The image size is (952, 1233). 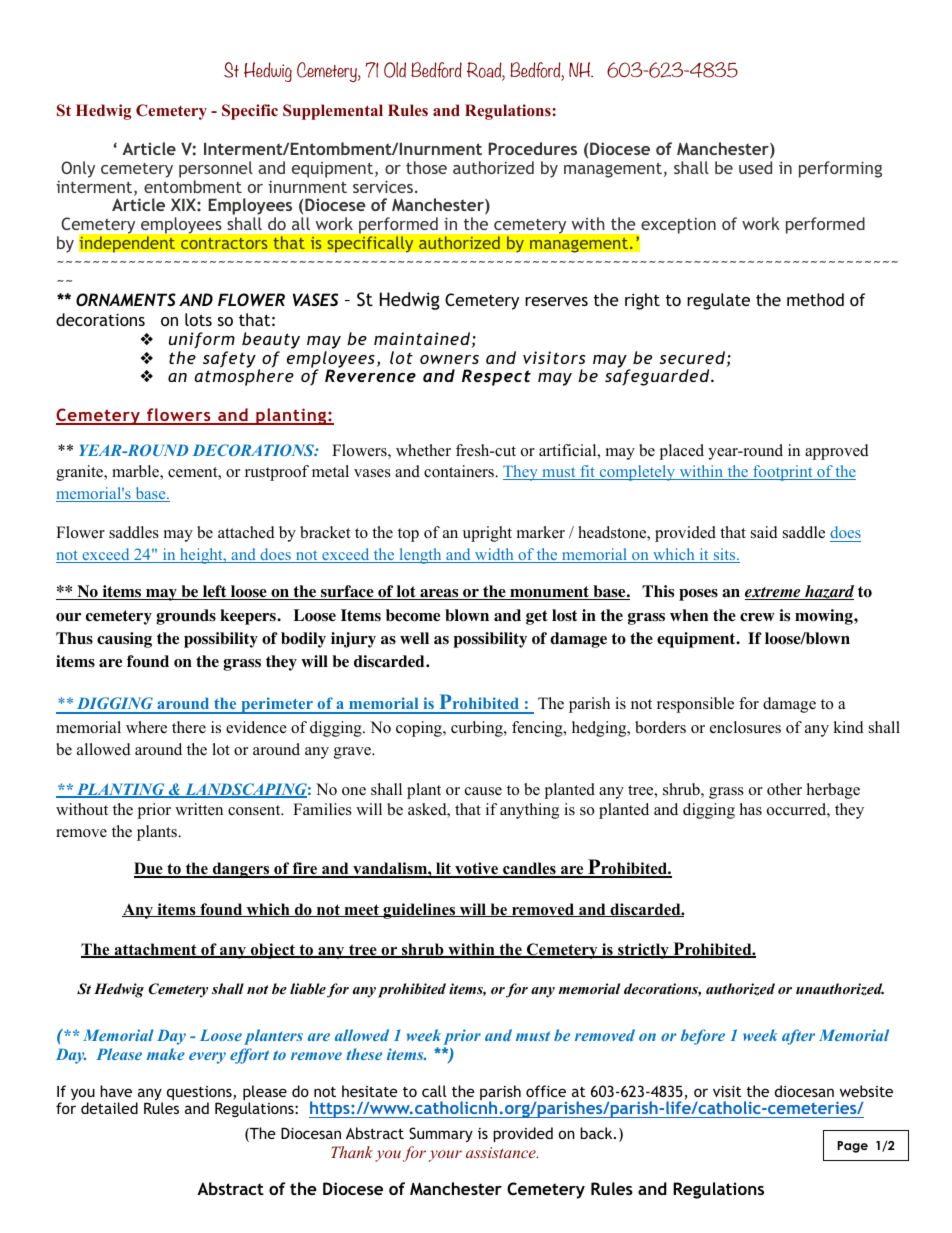 What do you see at coordinates (439, 594) in the screenshot?
I see `areas` at bounding box center [439, 594].
